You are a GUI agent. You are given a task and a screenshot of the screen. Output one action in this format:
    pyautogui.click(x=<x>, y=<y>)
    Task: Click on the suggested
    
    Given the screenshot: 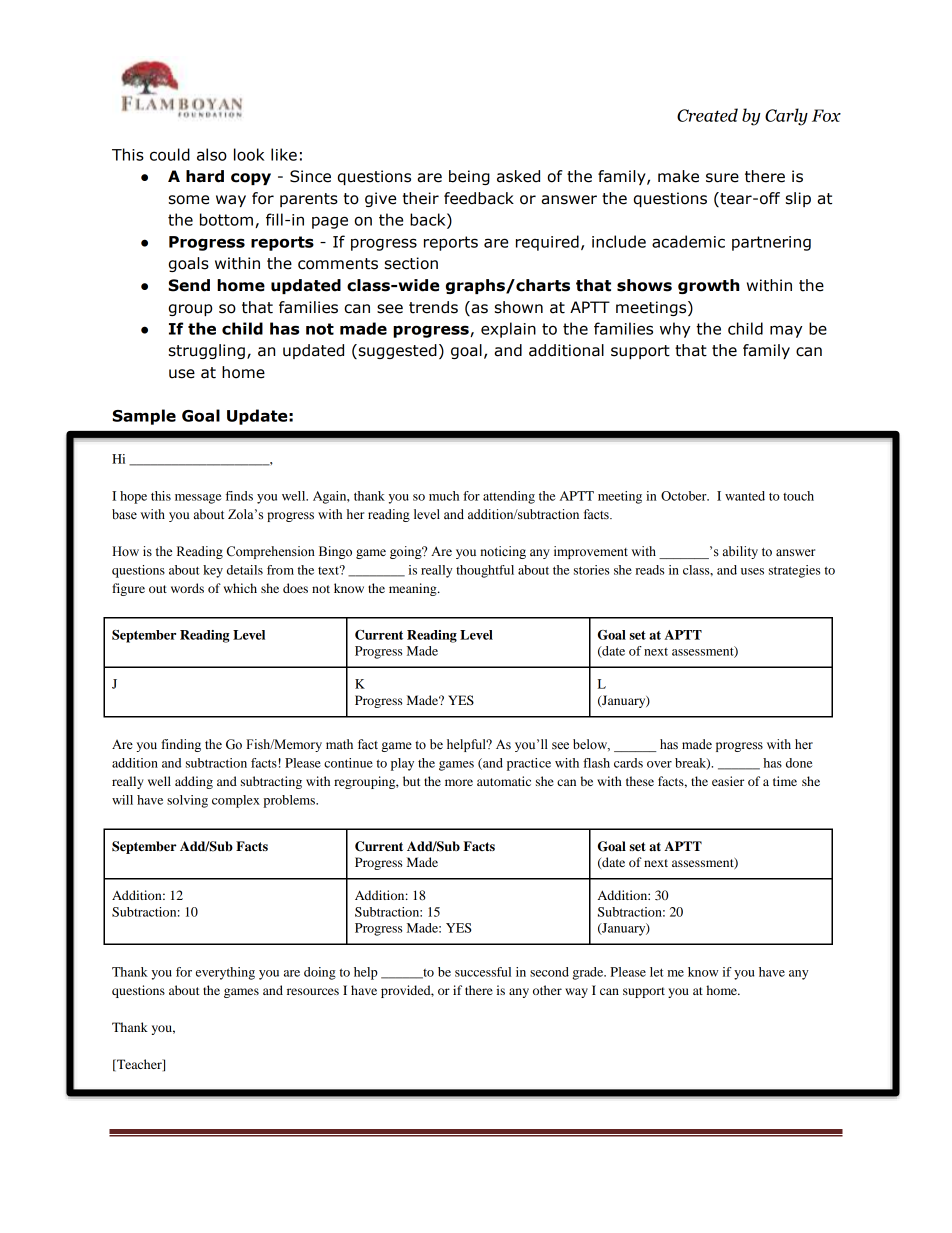 What is the action you would take?
    pyautogui.click(x=396, y=351)
